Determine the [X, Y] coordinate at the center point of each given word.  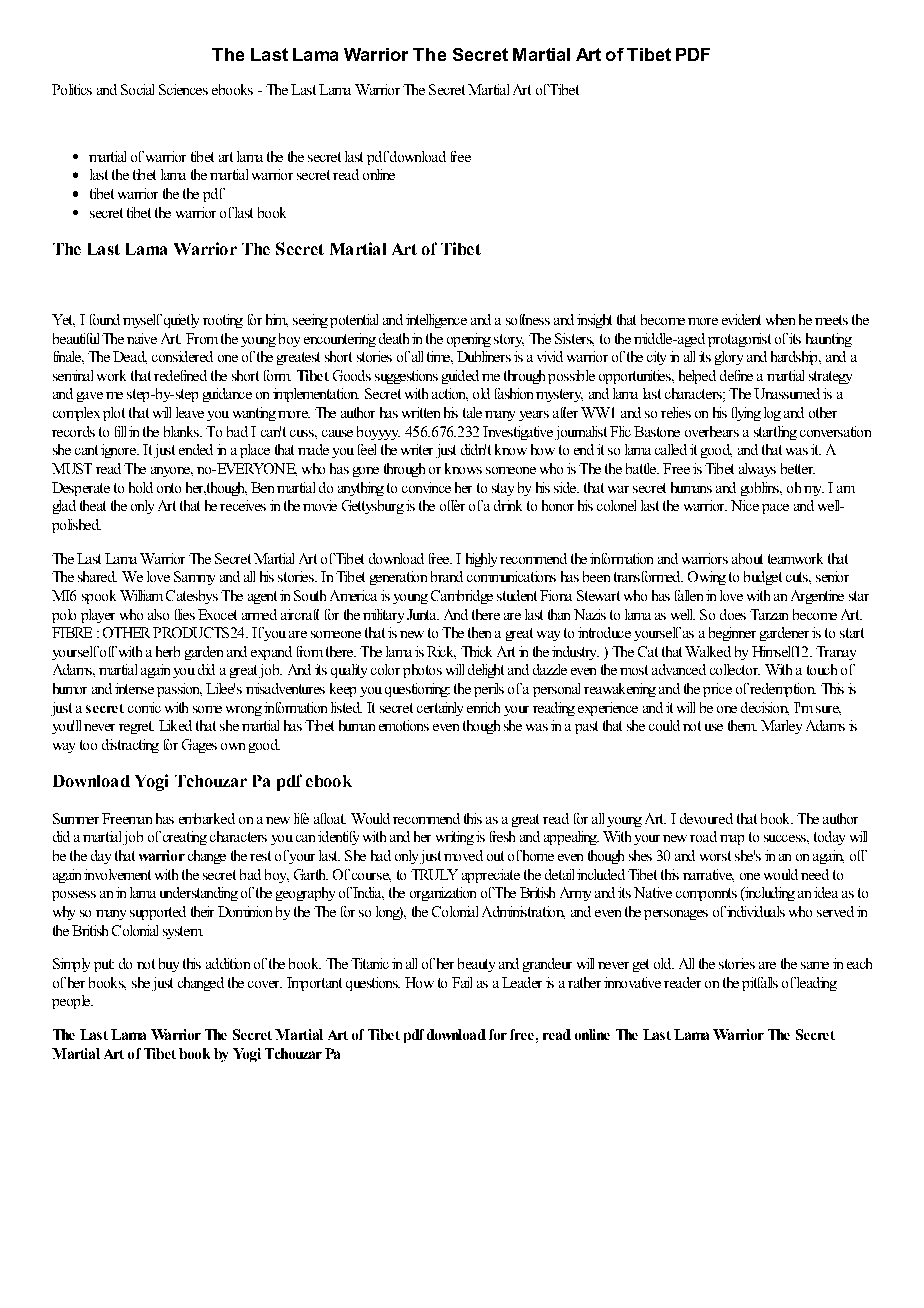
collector [735, 669]
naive [142, 338]
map [732, 840]
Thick [476, 651]
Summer [76, 818]
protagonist [739, 340]
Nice [745, 505]
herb [168, 651]
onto [169, 488]
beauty [476, 965]
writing [455, 838]
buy [169, 965]
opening [469, 340]
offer [452, 505]
